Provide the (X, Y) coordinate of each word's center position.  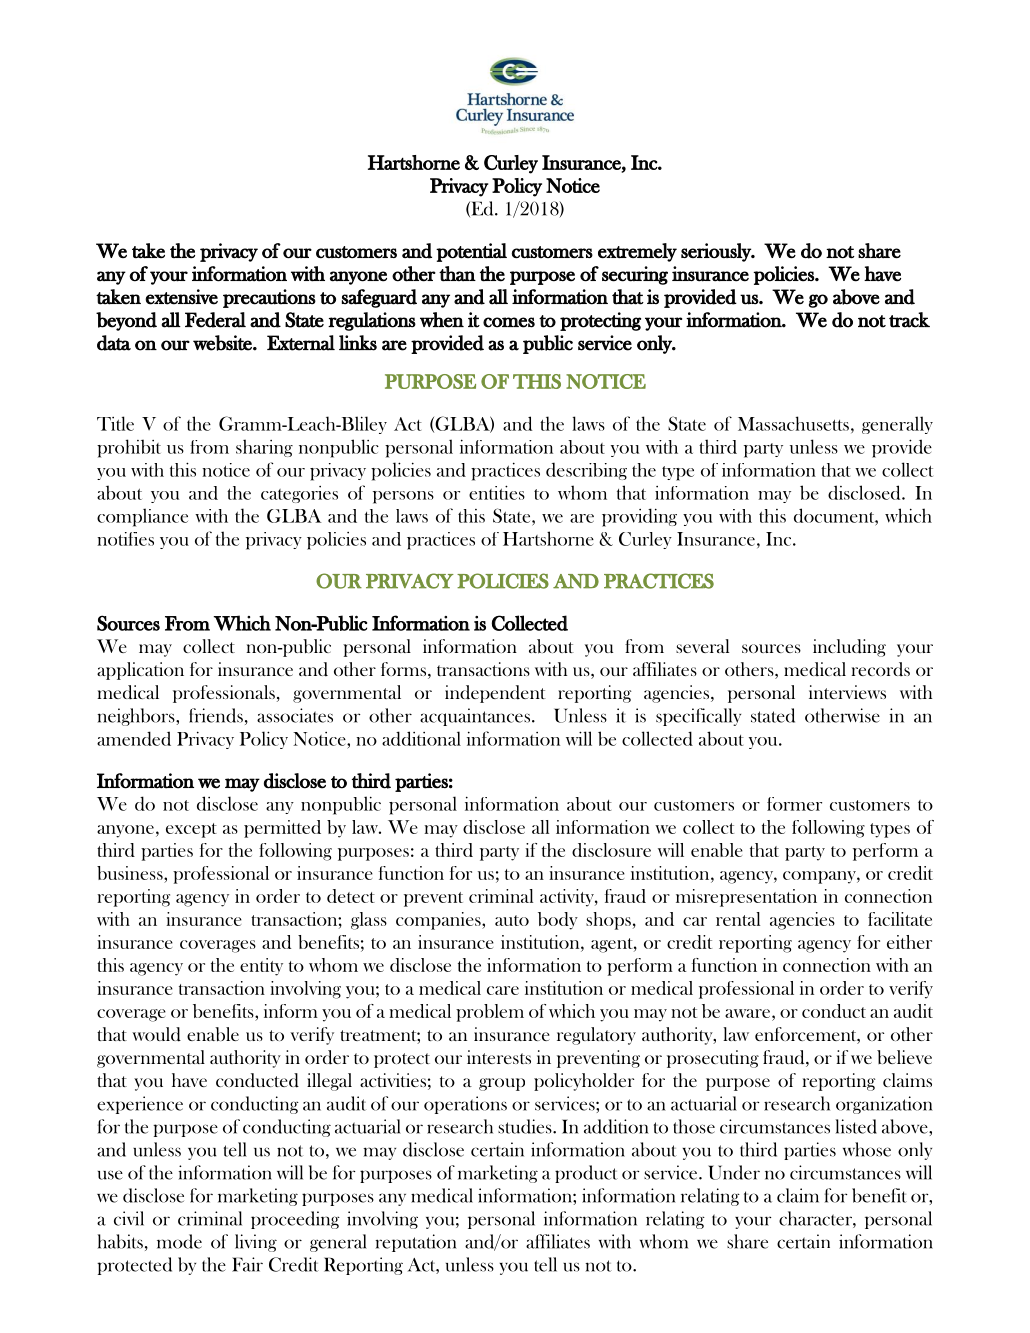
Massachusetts (793, 423)
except (191, 830)
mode (179, 1241)
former (794, 804)
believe (904, 1057)
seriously (717, 252)
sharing (264, 448)
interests (499, 1057)
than (457, 274)
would (156, 1034)
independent (495, 694)
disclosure (611, 850)
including (849, 648)
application (140, 671)
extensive (181, 297)
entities (497, 492)
